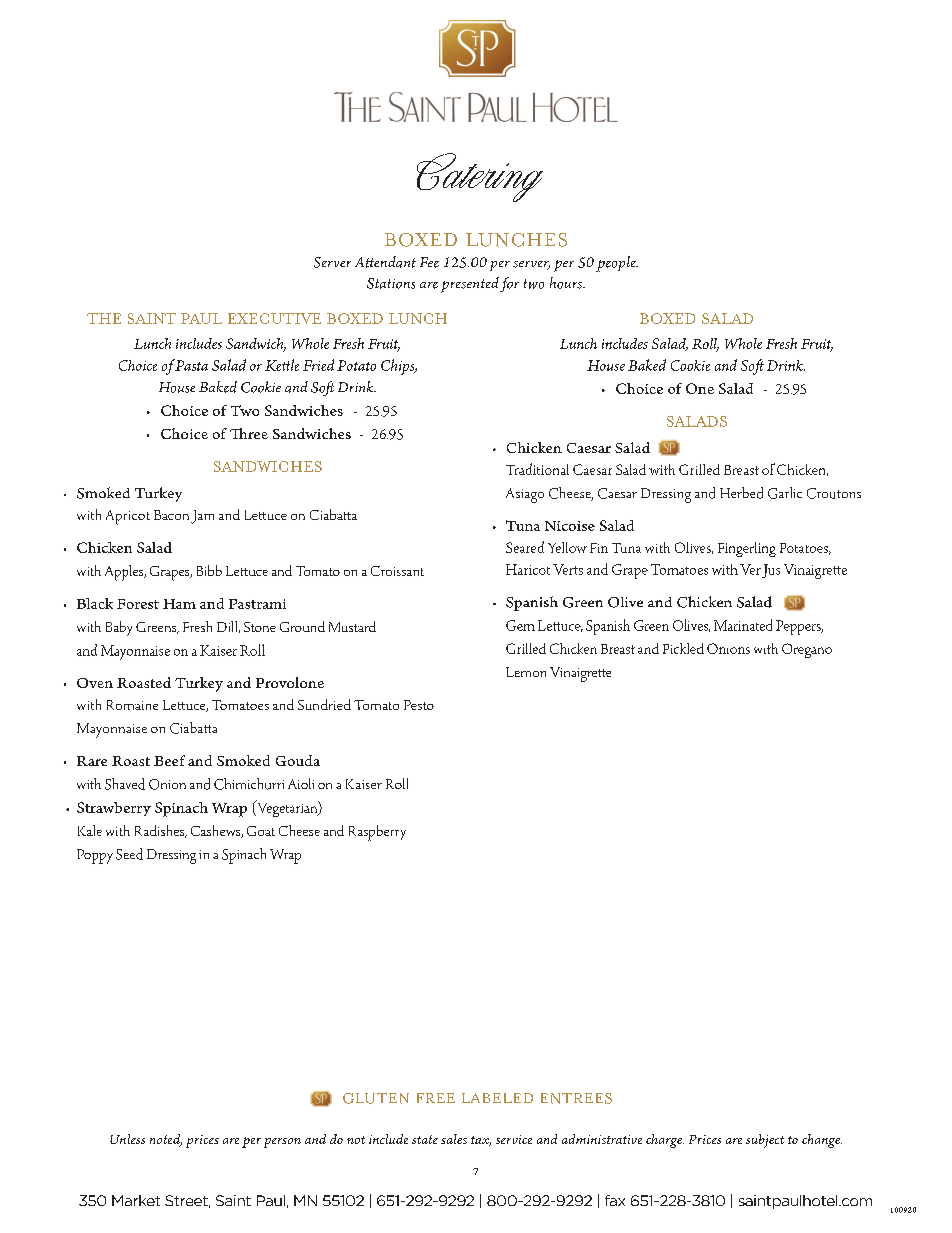 The height and width of the document is (1233, 952). I want to click on Bacon, so click(171, 515).
